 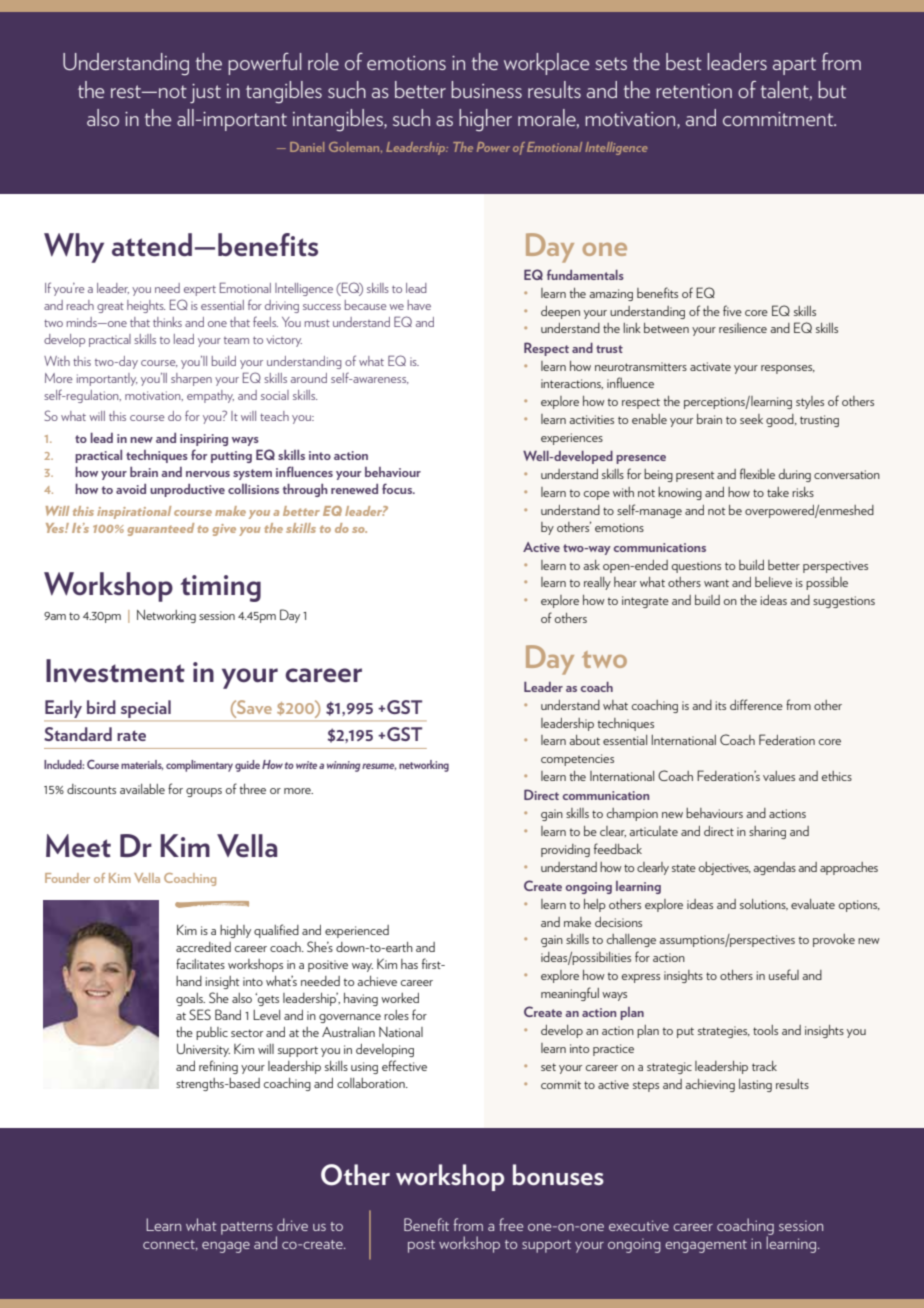 What do you see at coordinates (398, 488) in the image?
I see `focus` at bounding box center [398, 488].
